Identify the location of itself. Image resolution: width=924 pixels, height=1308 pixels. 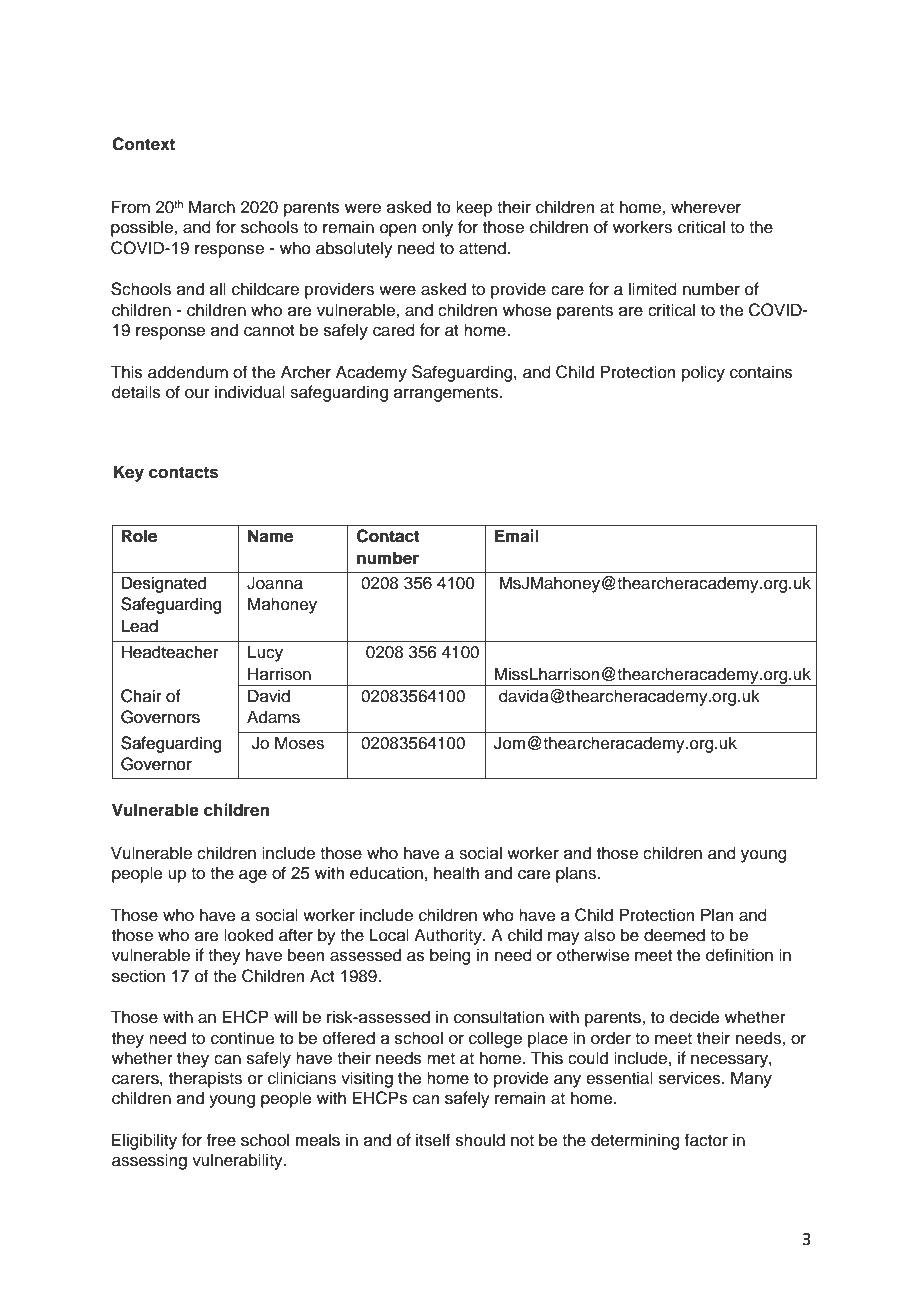
(433, 1140).
